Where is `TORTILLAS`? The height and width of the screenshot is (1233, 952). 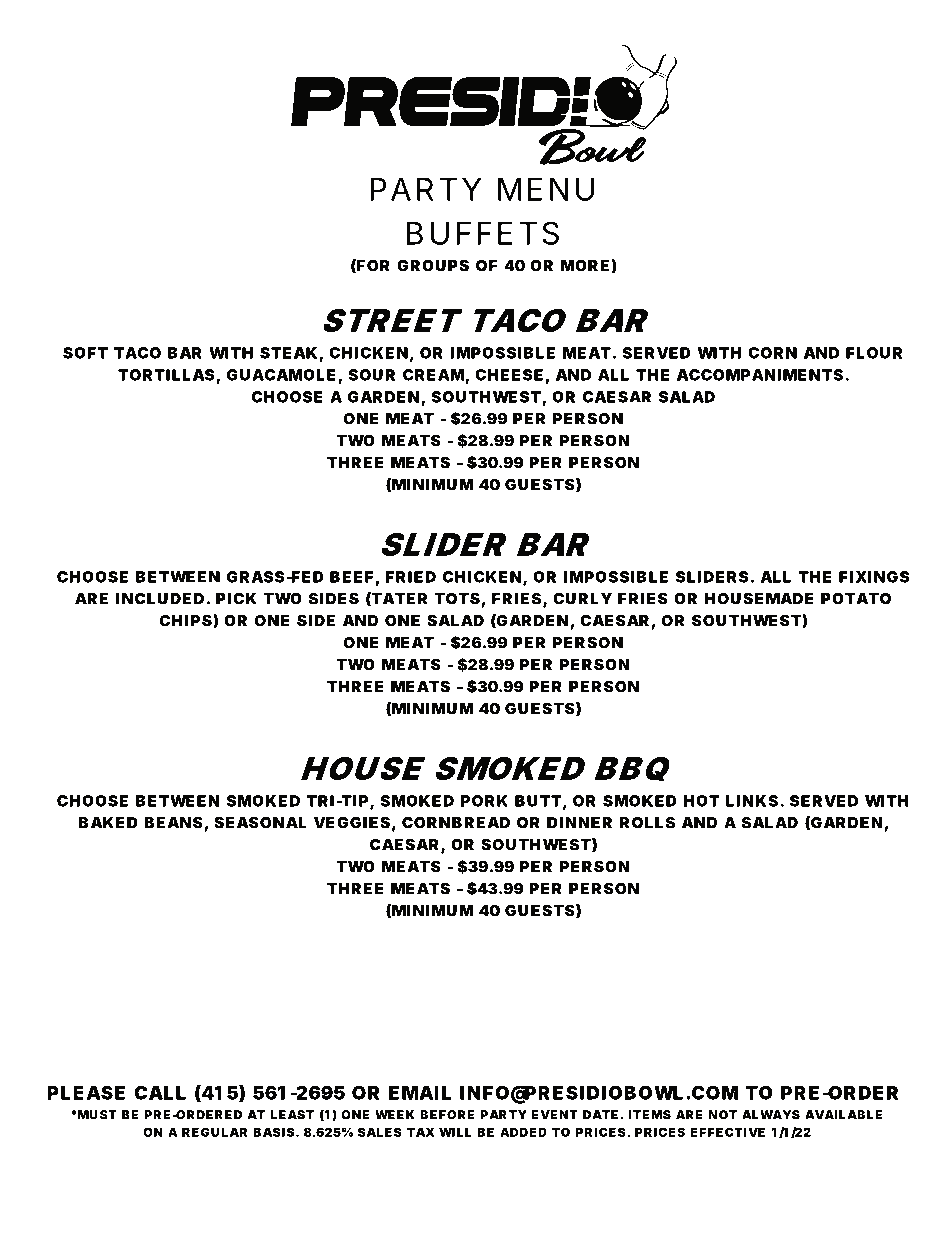 TORTILLAS is located at coordinates (166, 375).
